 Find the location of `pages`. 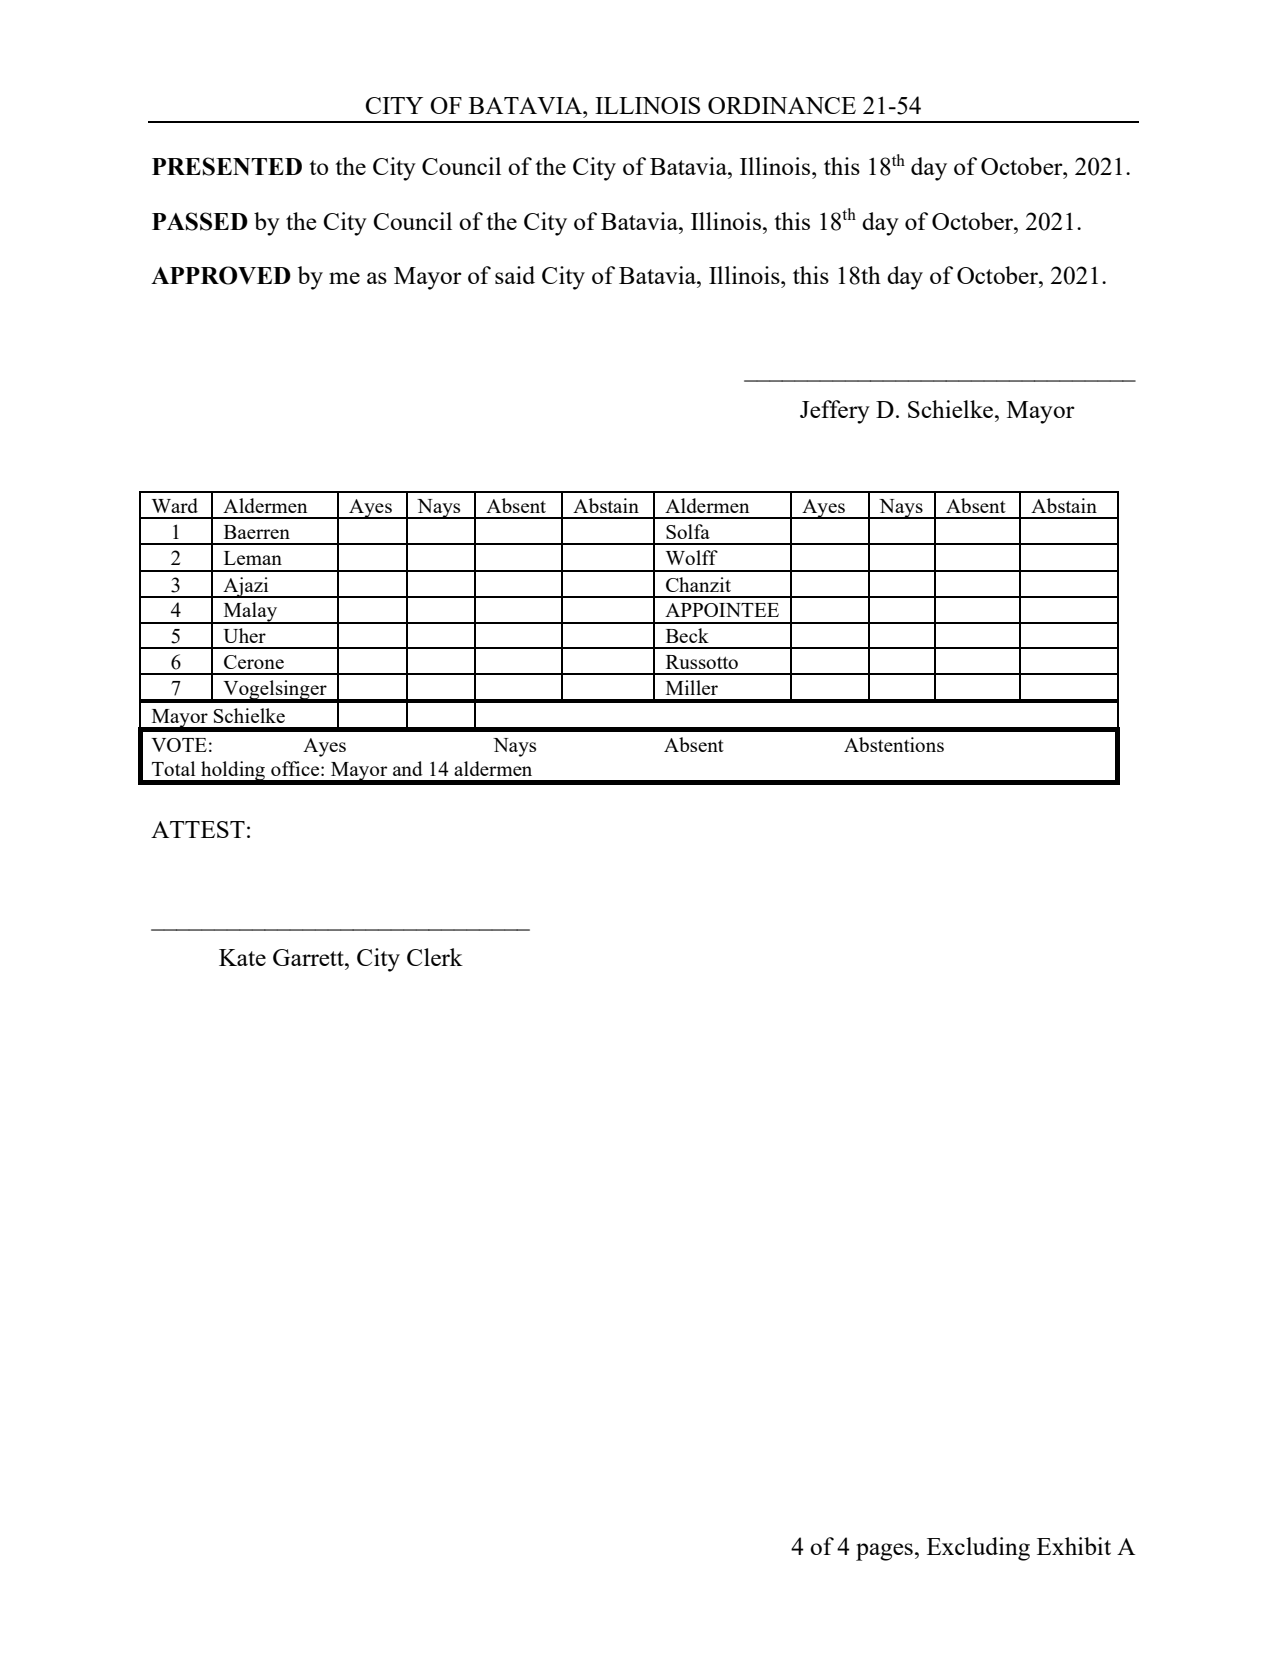

pages is located at coordinates (884, 1552).
